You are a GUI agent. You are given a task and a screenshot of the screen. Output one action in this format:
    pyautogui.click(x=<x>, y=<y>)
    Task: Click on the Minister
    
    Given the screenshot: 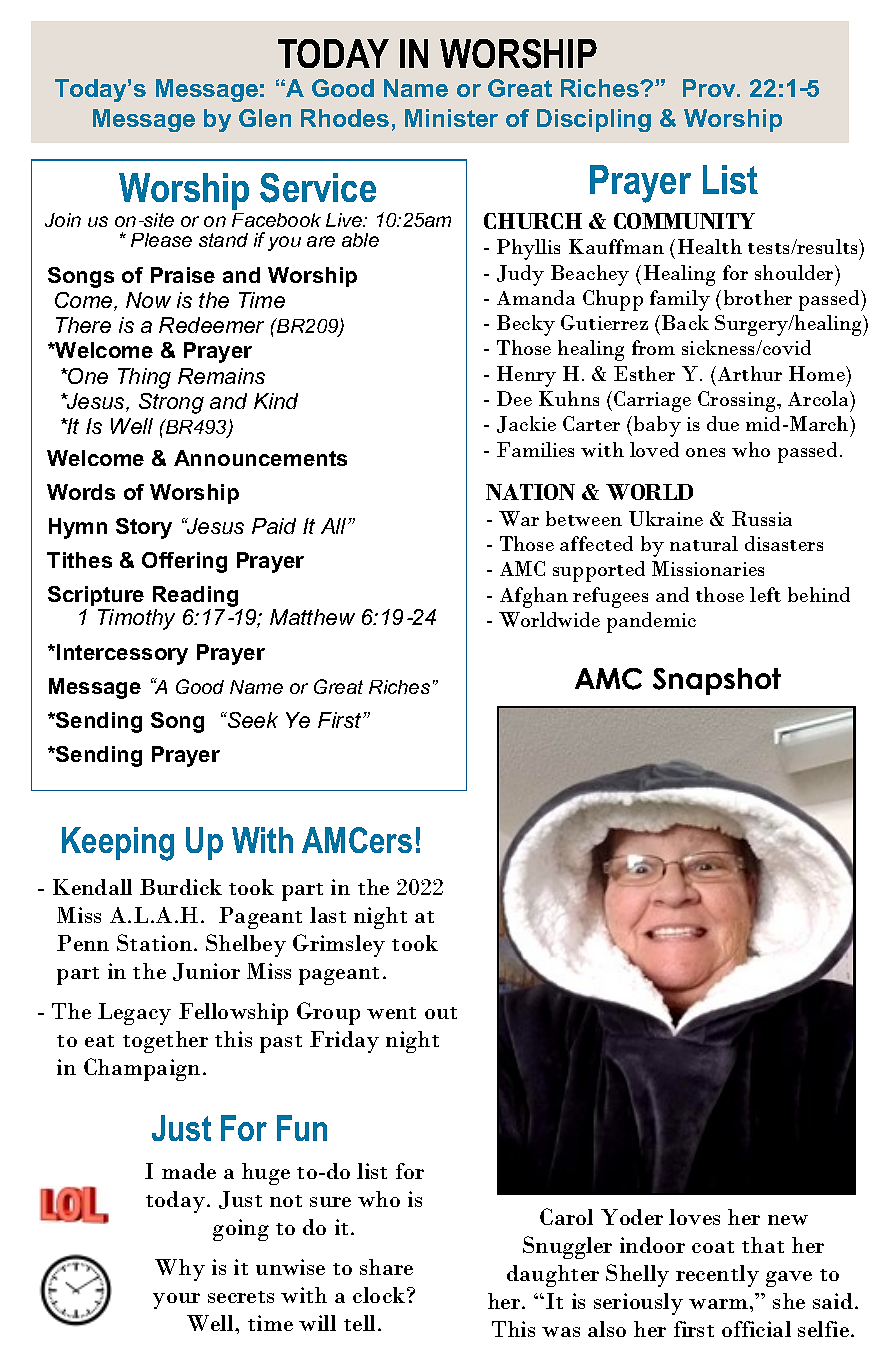 What is the action you would take?
    pyautogui.click(x=451, y=118)
